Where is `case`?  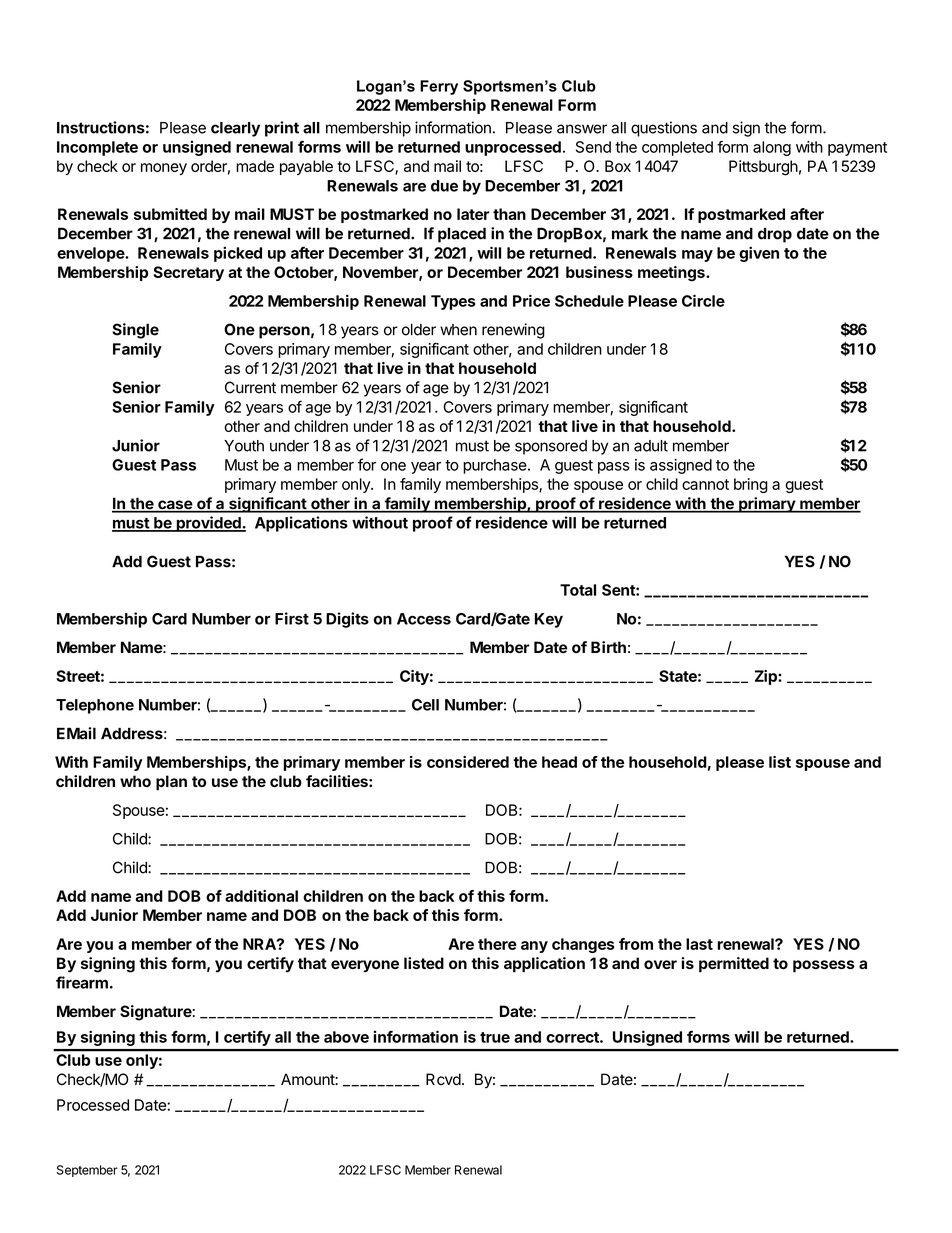 case is located at coordinates (175, 506).
